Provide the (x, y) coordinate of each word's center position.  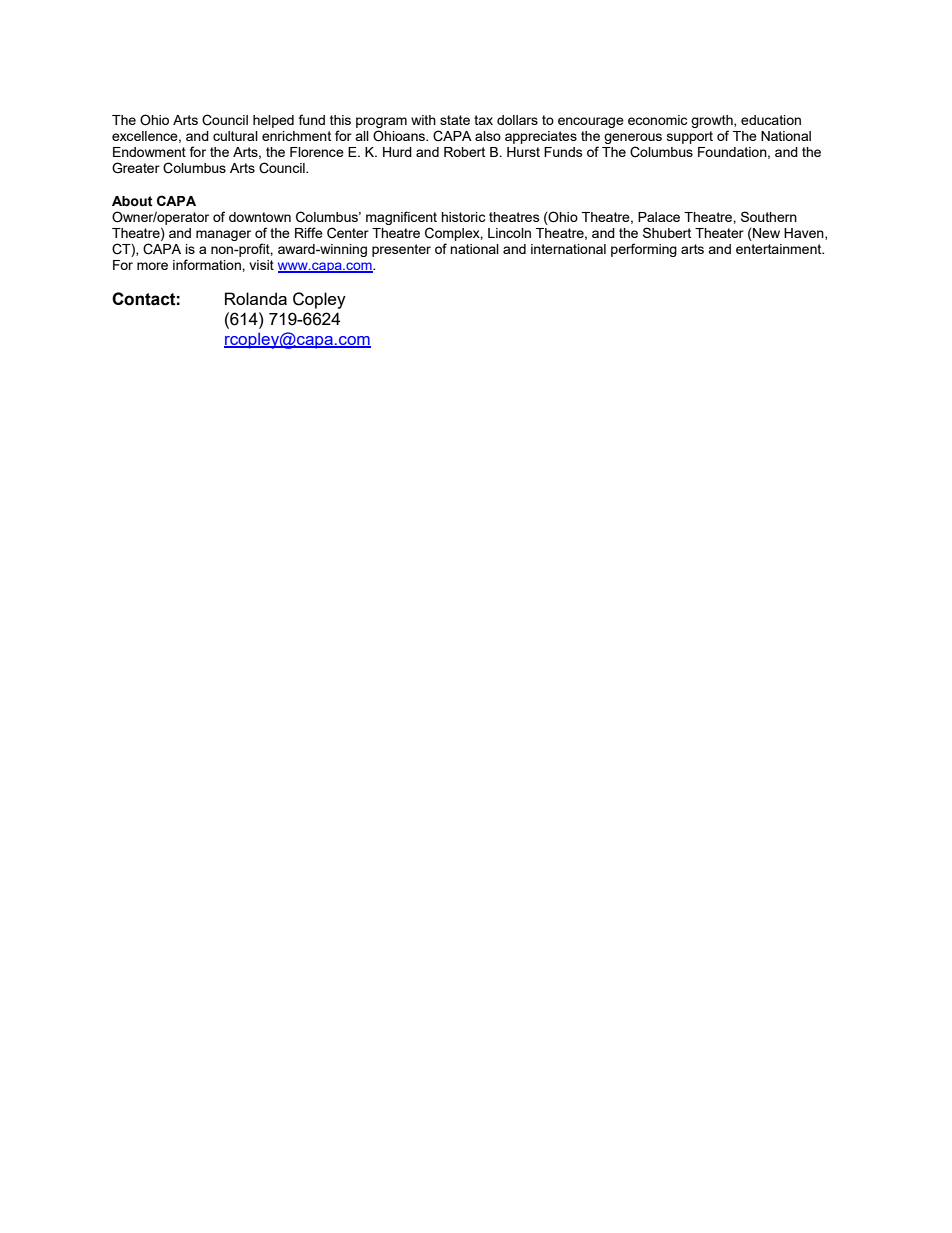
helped (273, 121)
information (208, 264)
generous (633, 140)
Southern (769, 216)
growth (713, 123)
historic (463, 217)
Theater (719, 233)
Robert (464, 152)
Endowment (149, 152)
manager (223, 235)
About (132, 201)
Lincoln (509, 233)
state (455, 120)
